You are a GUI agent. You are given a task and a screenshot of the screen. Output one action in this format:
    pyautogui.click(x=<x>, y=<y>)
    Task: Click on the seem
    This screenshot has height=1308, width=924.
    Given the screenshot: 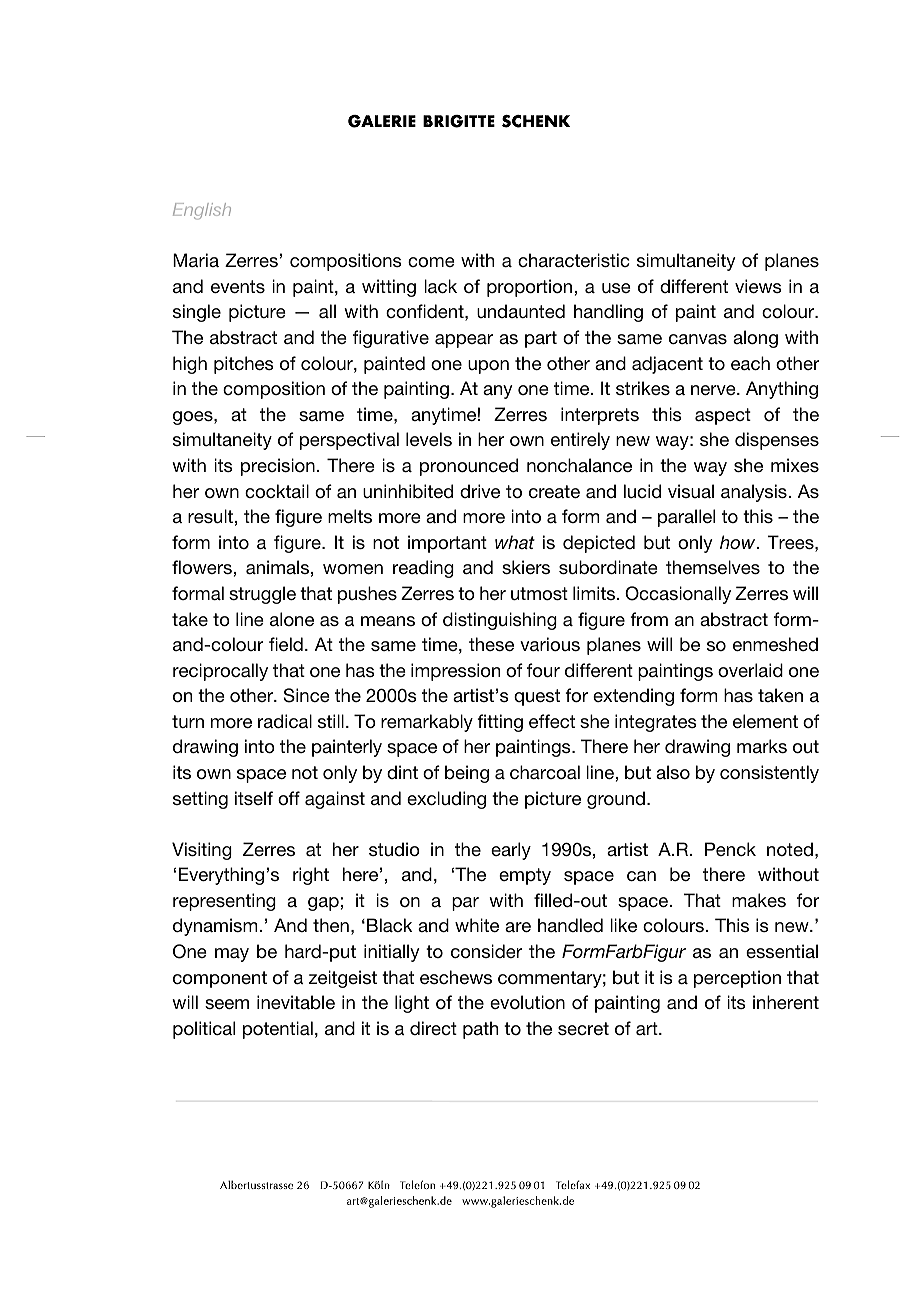 What is the action you would take?
    pyautogui.click(x=227, y=1004)
